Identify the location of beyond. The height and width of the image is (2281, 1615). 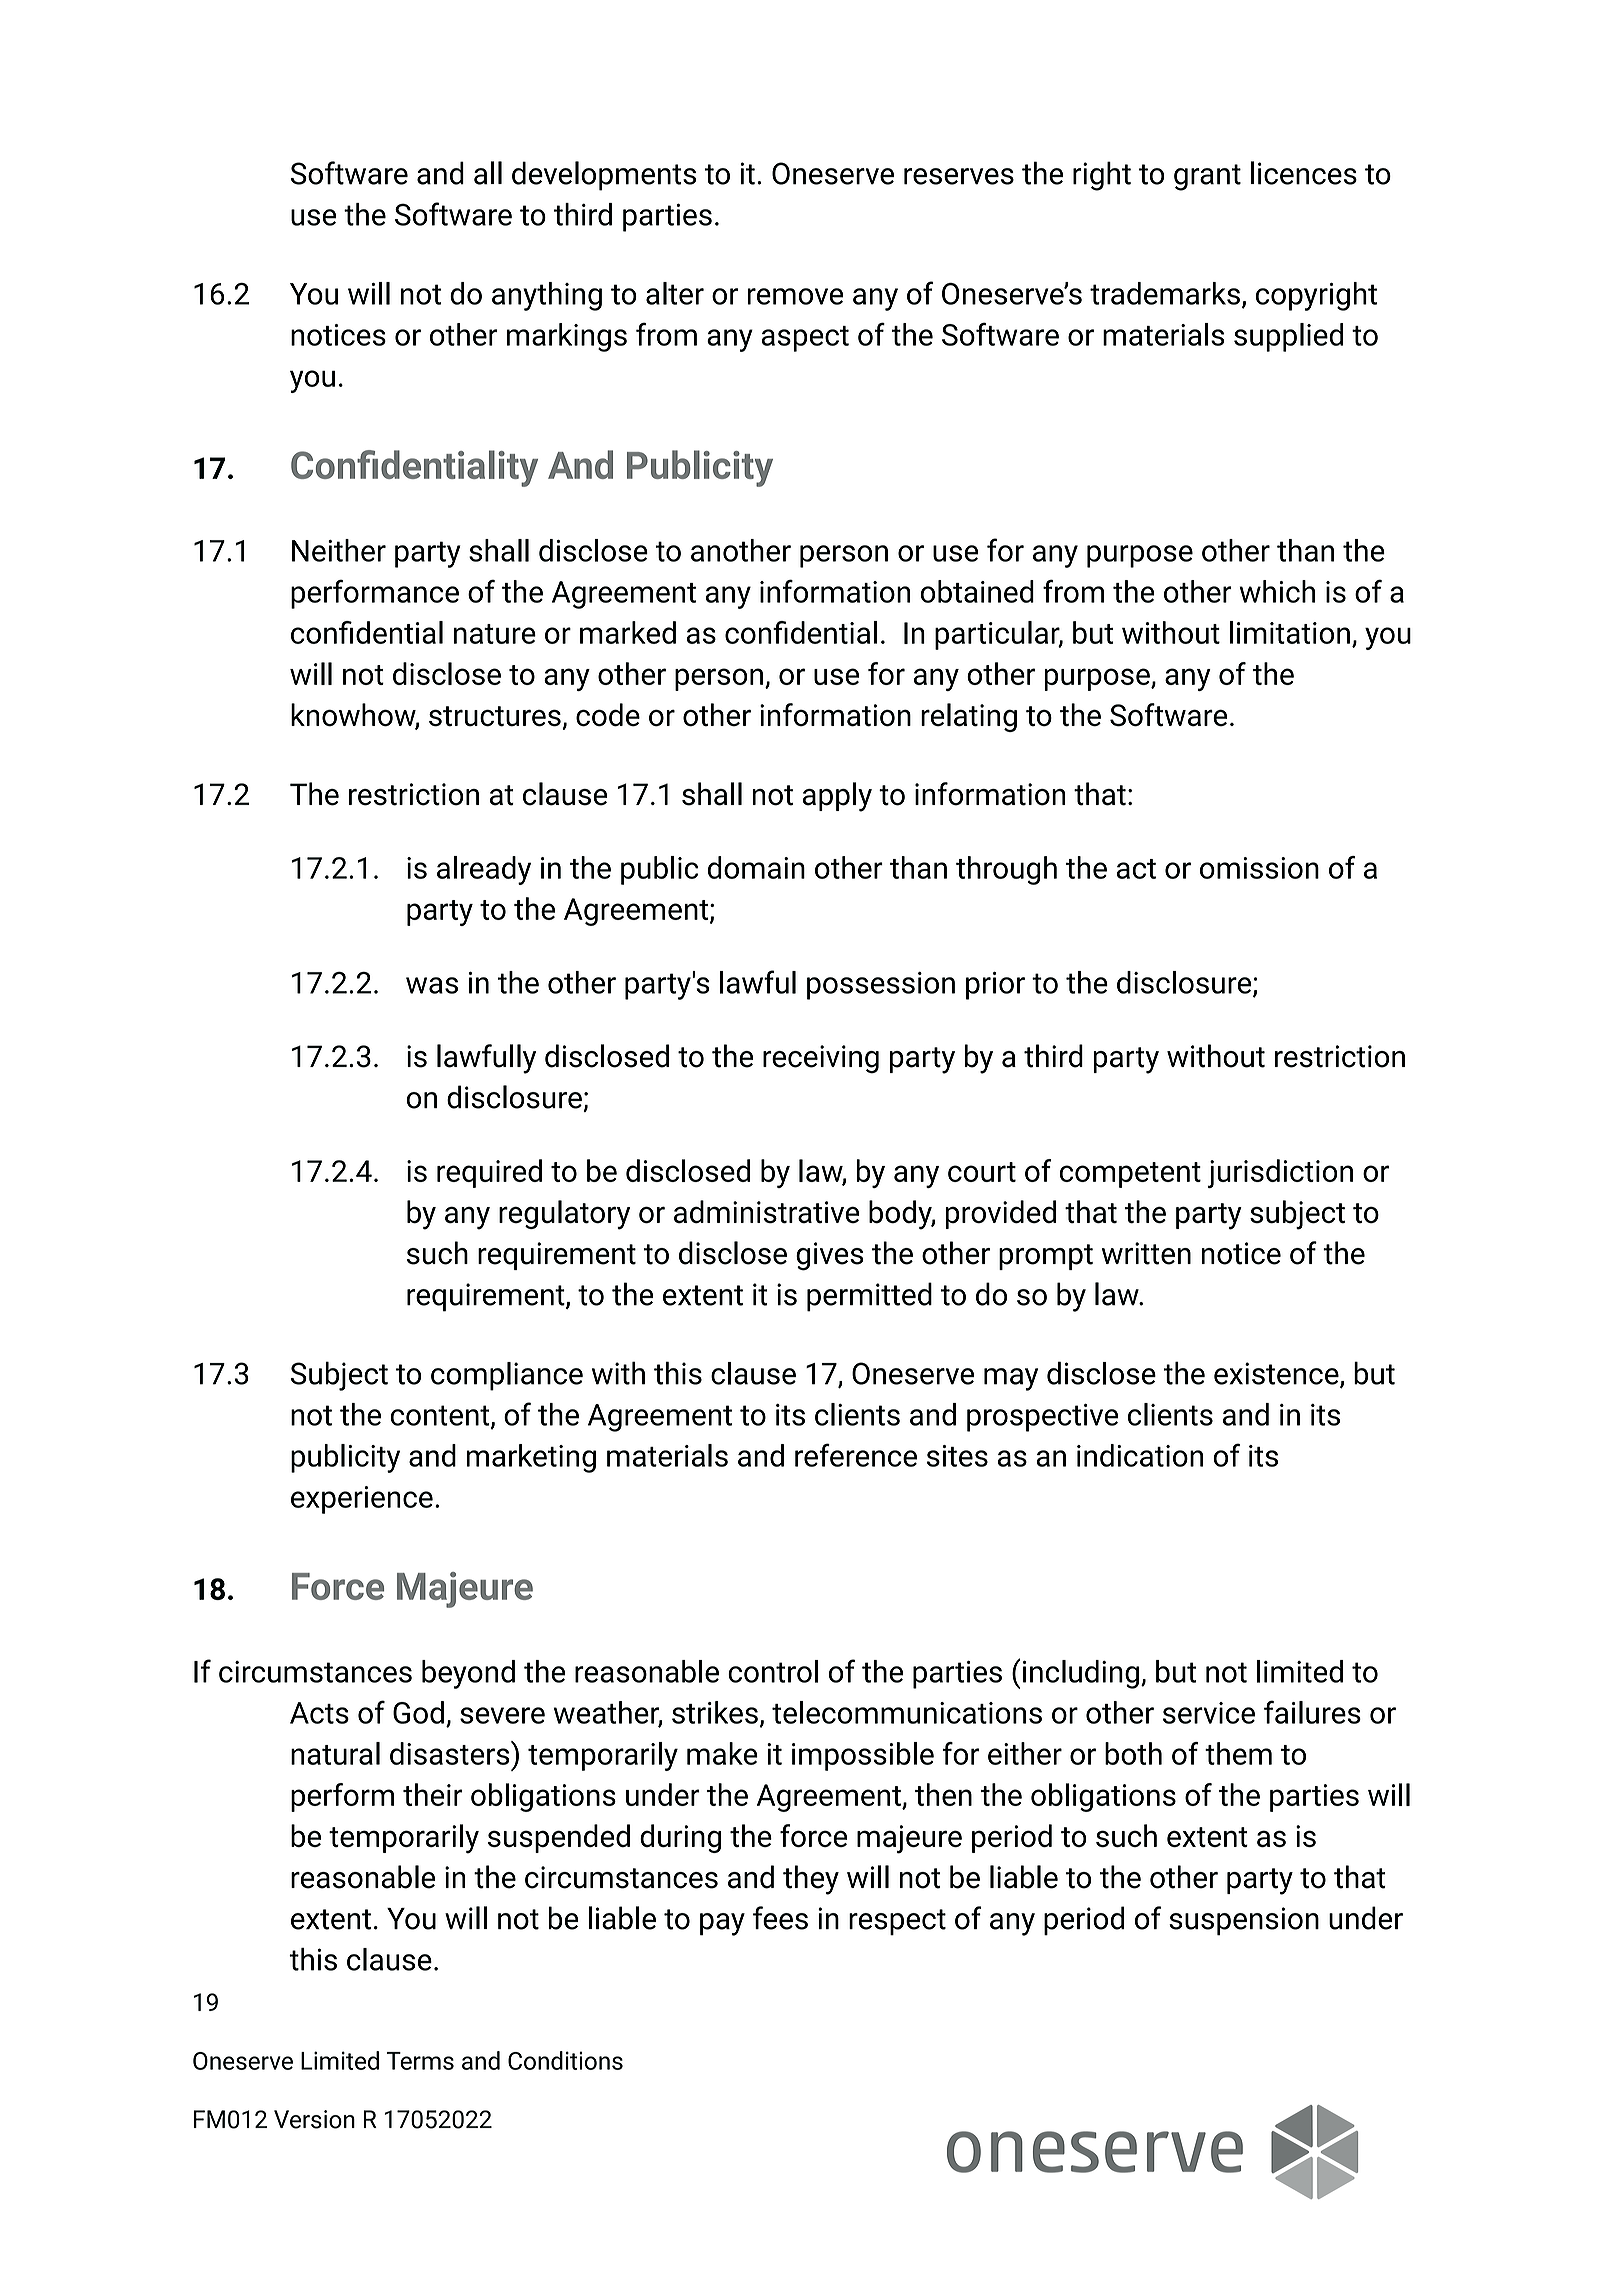
(468, 1674).
